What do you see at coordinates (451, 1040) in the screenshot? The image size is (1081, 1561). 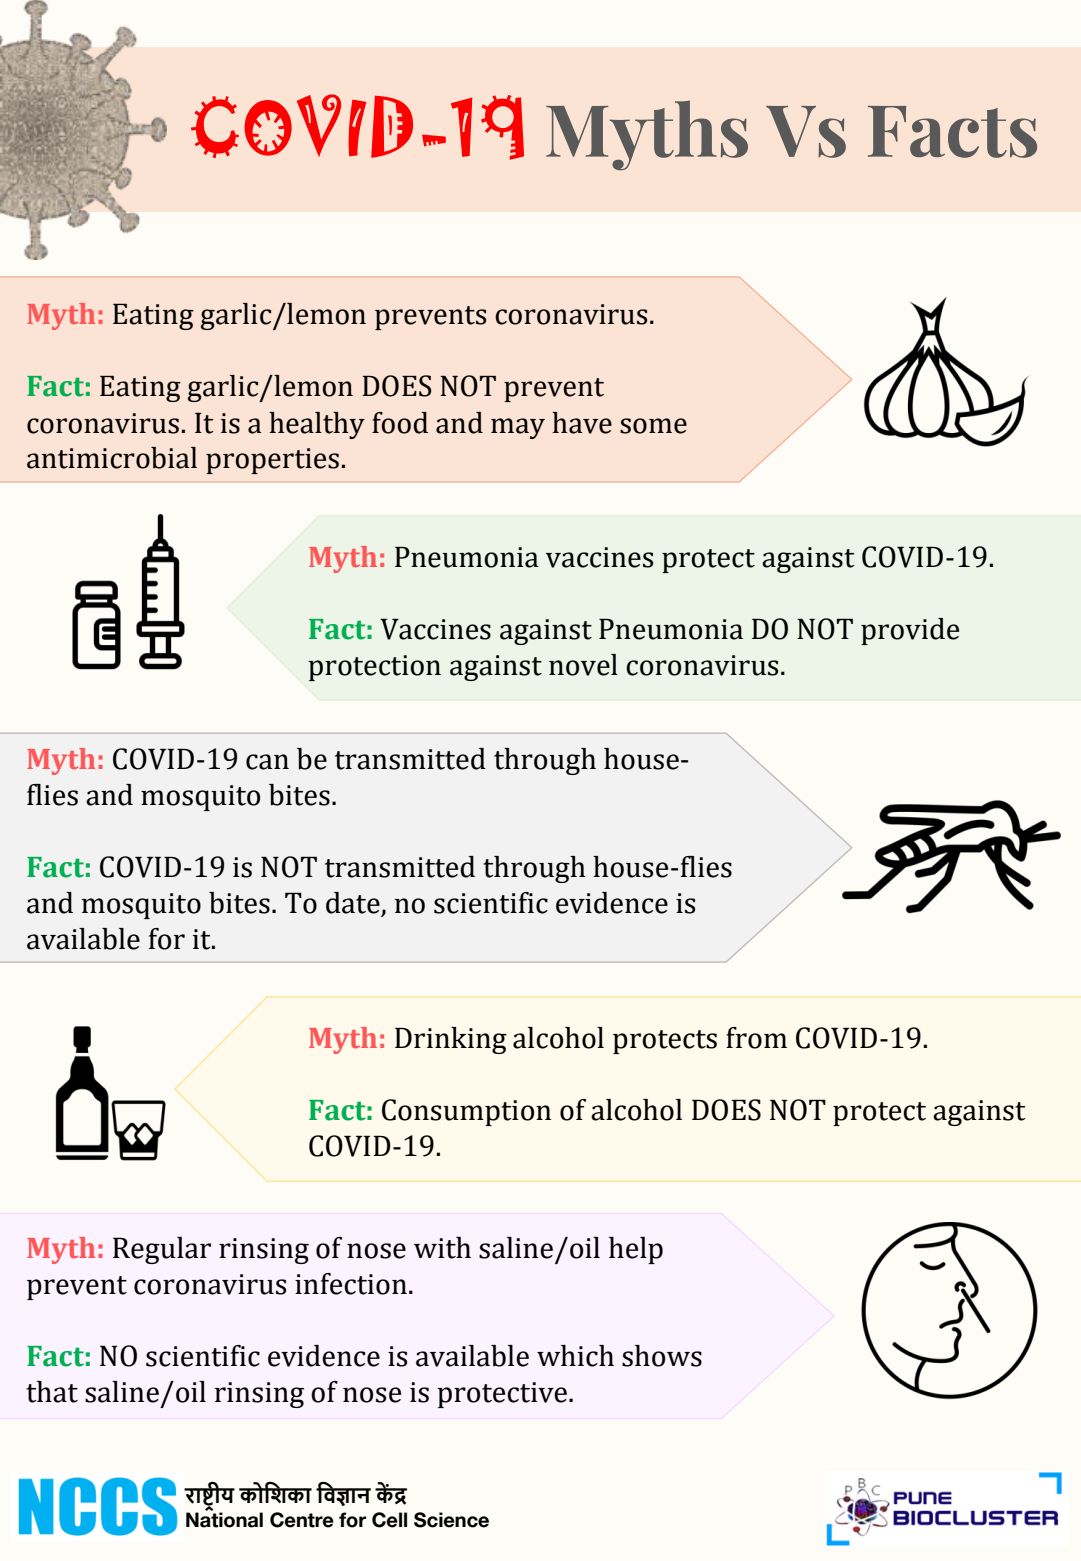 I see `Drinking` at bounding box center [451, 1040].
